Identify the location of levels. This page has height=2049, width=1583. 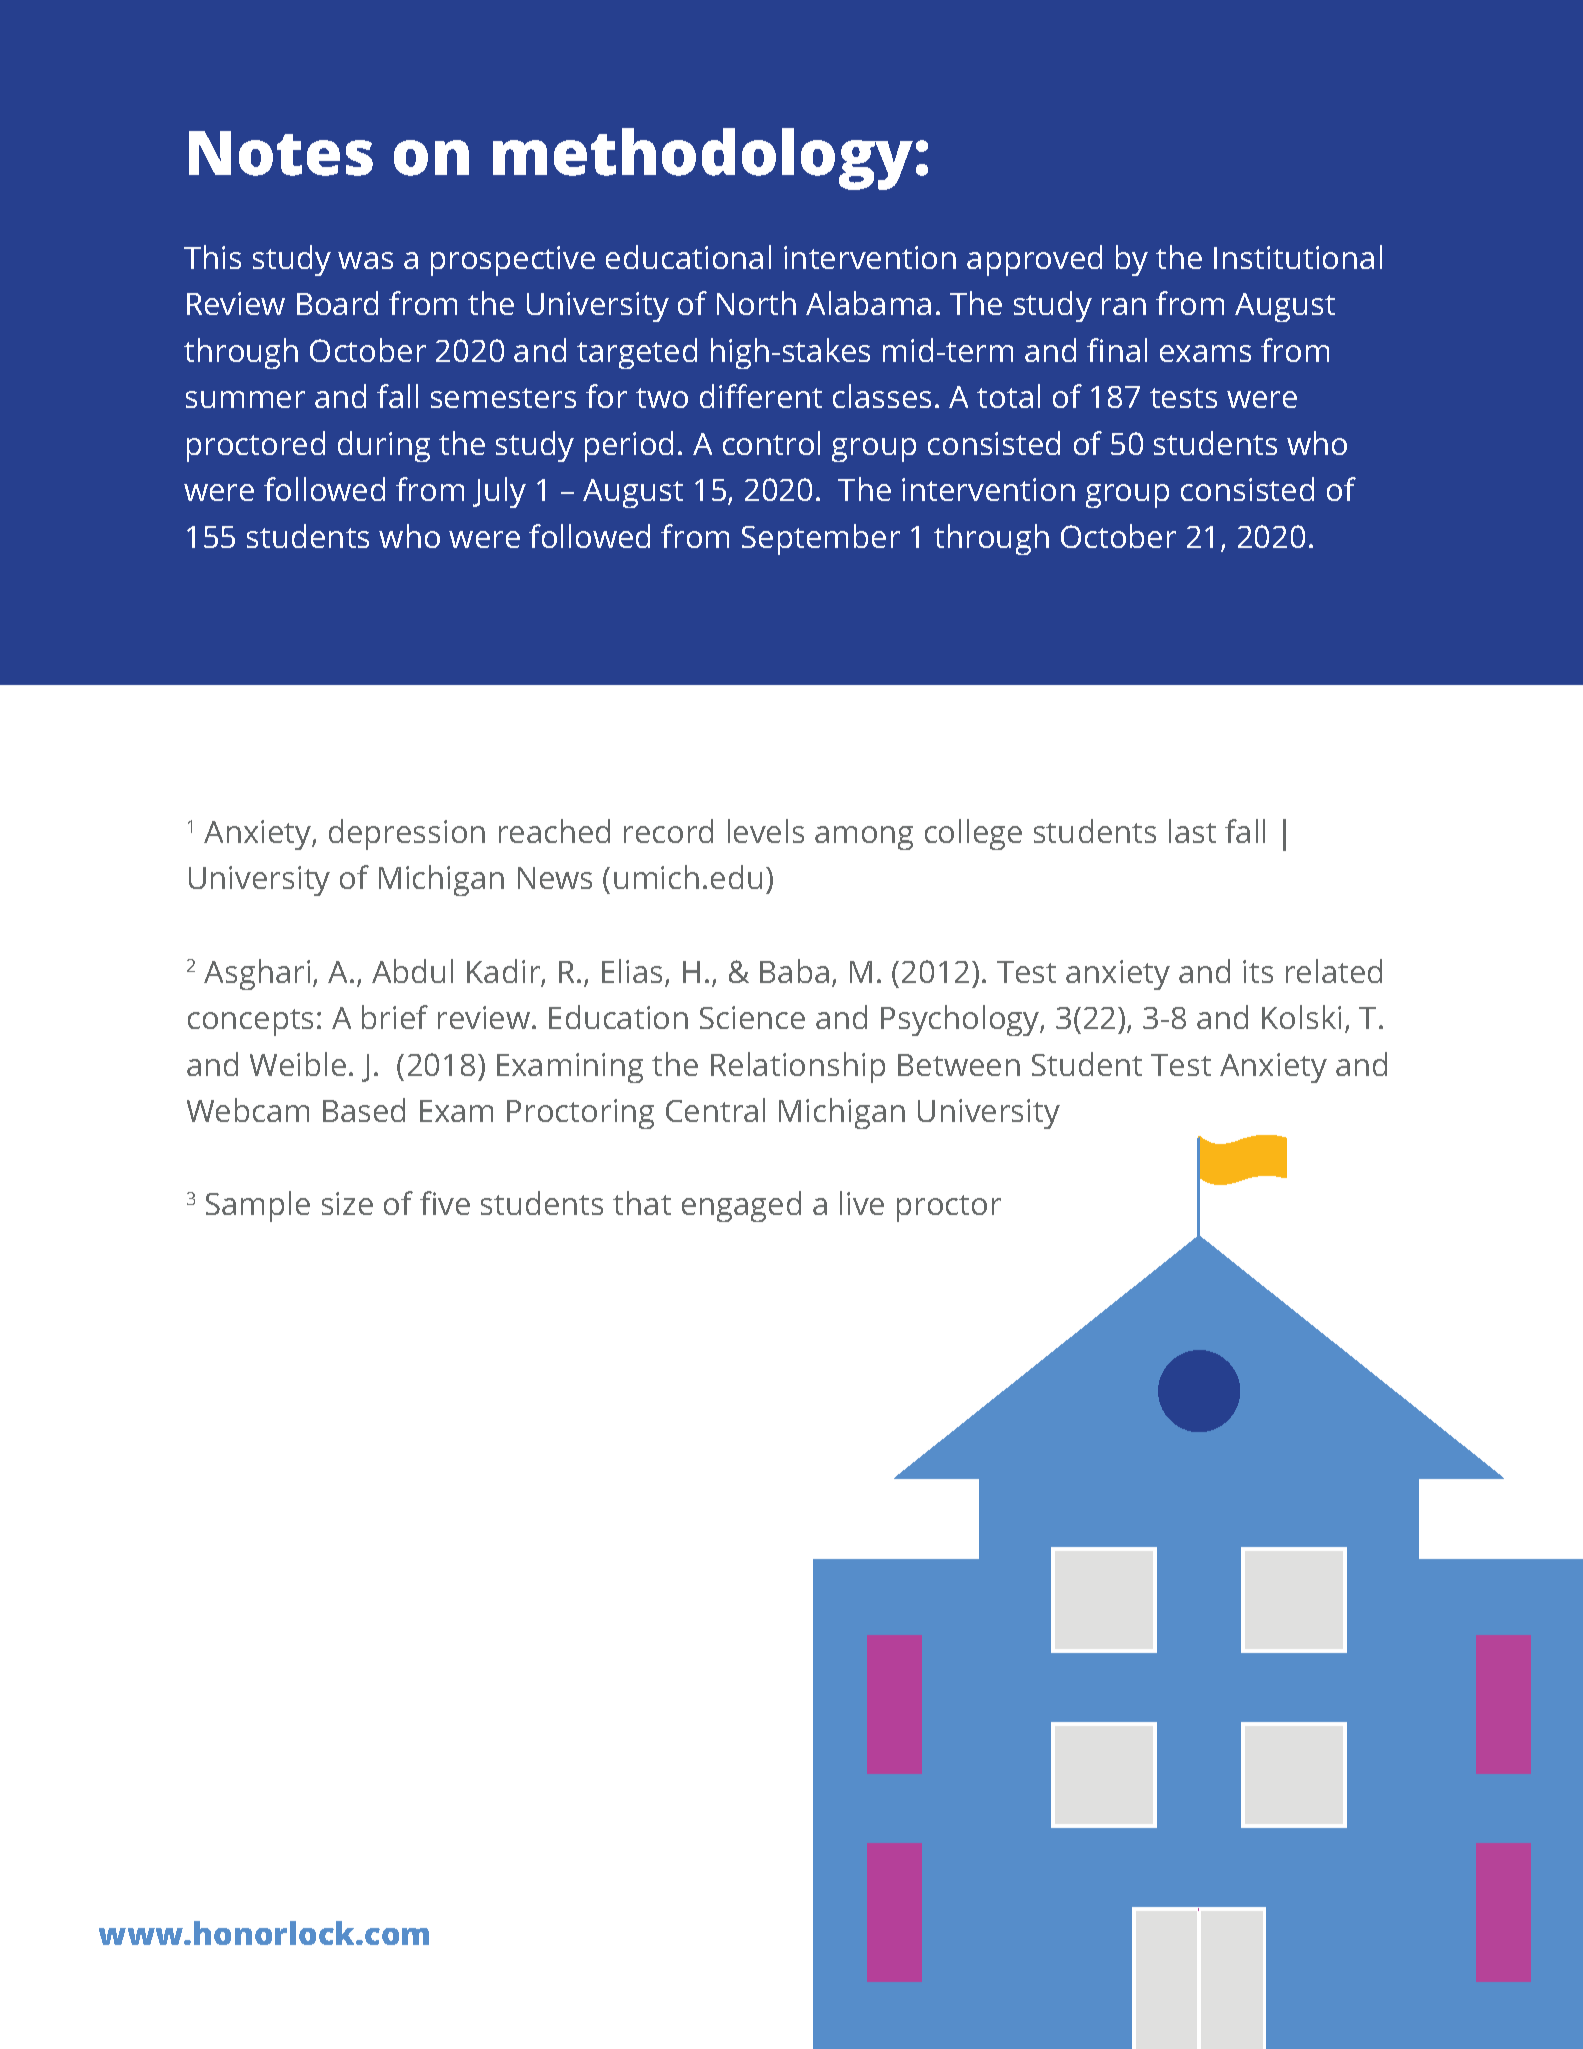
(766, 831).
